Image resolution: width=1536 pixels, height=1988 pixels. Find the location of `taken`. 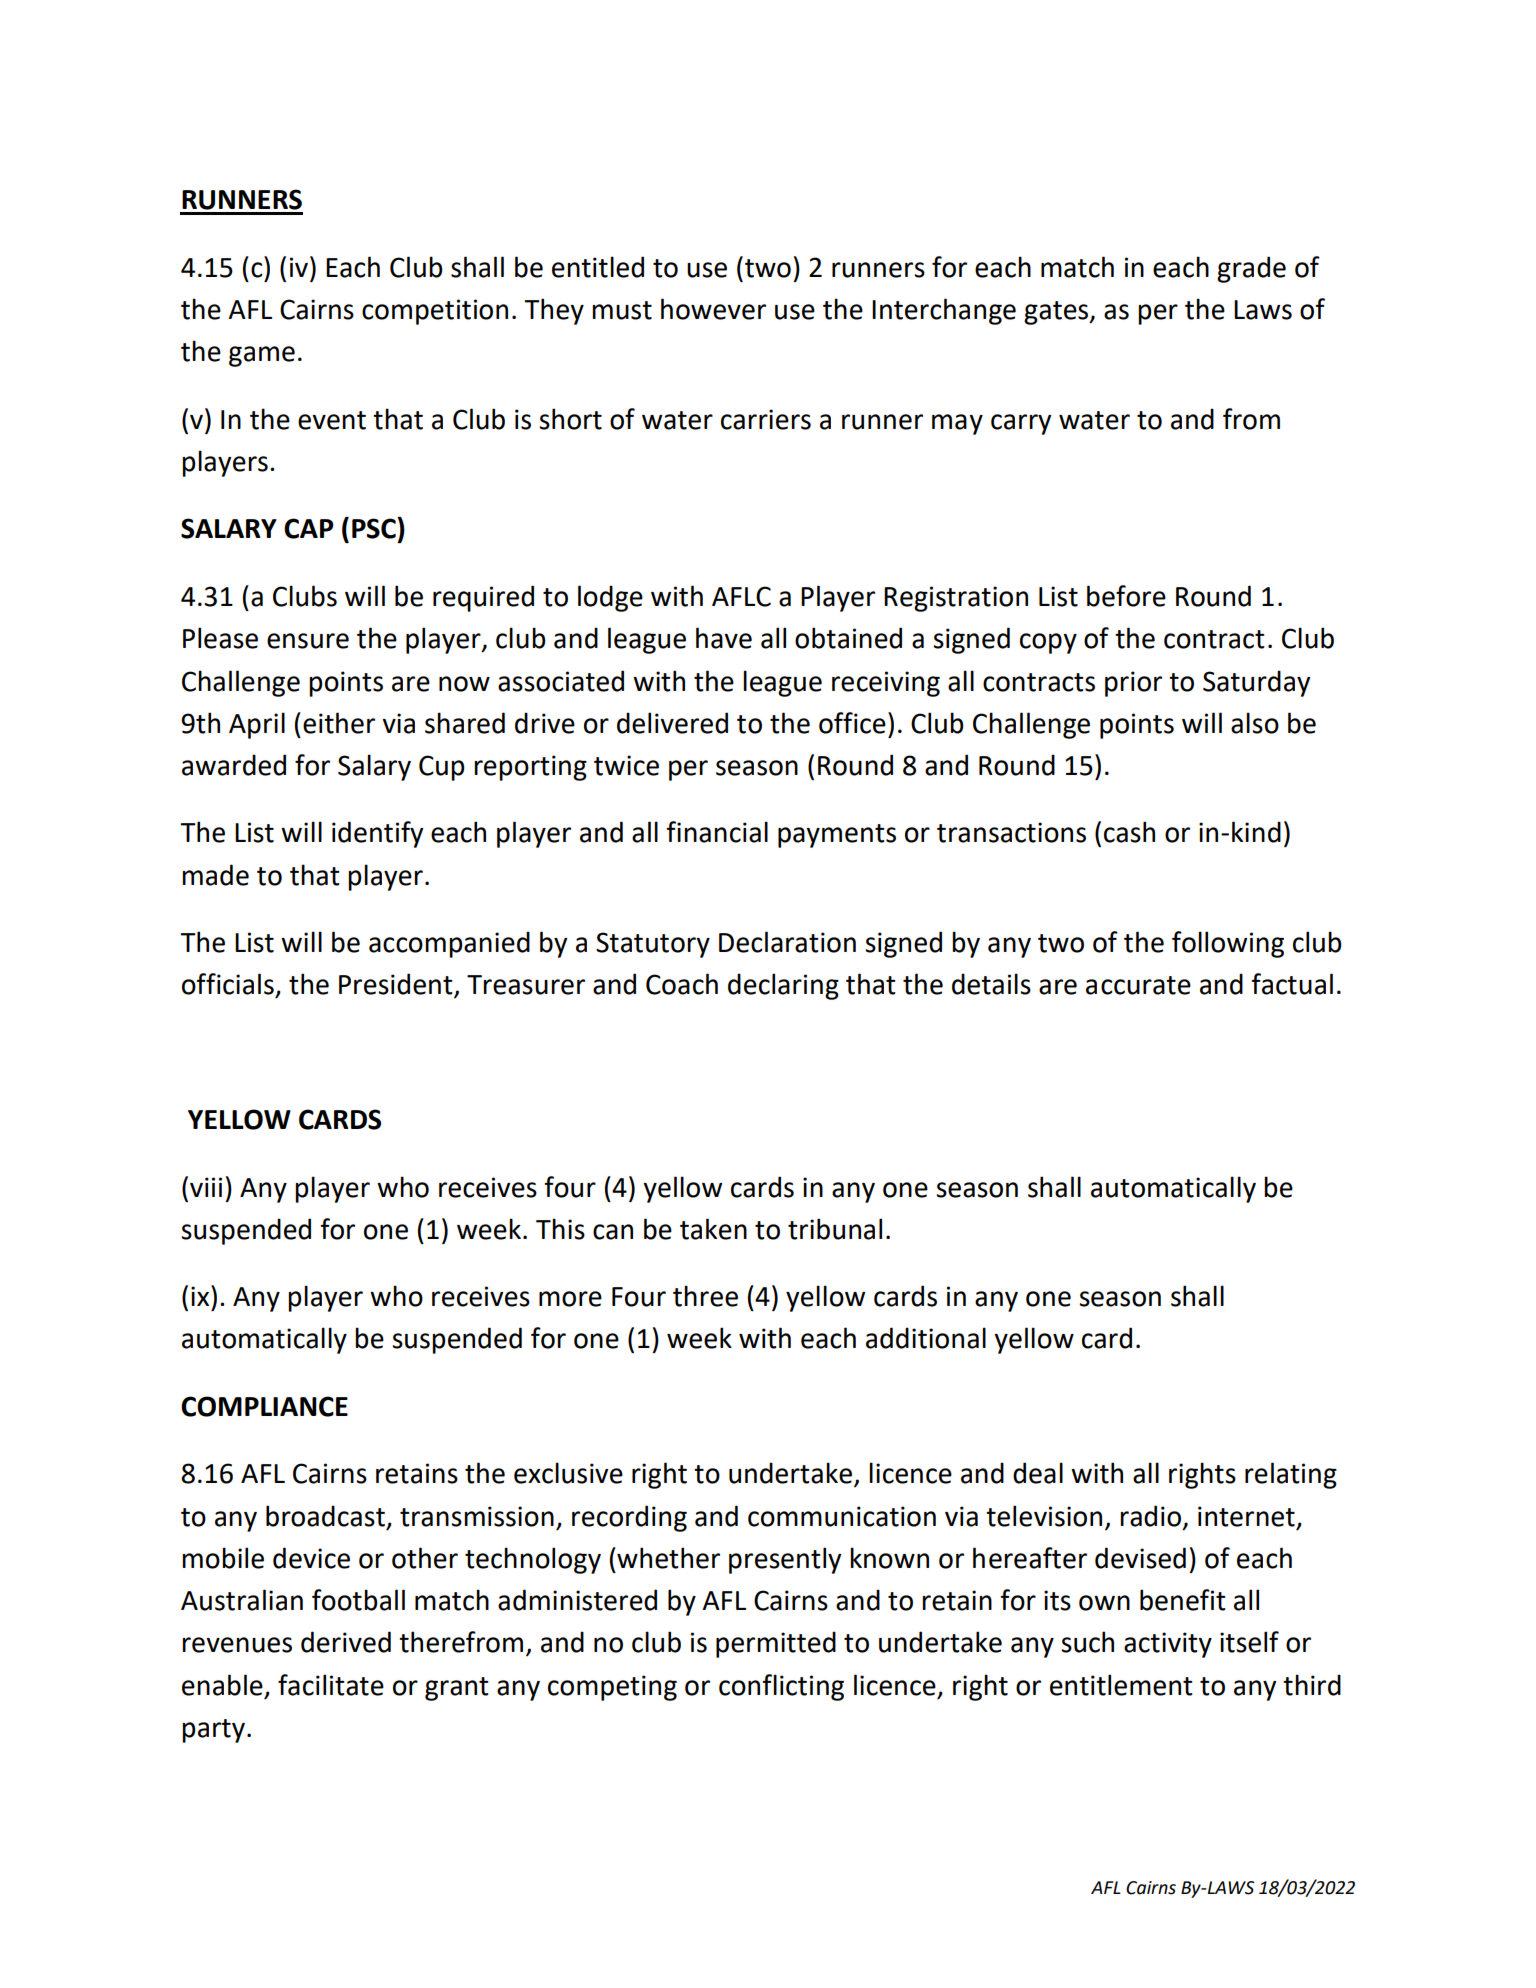

taken is located at coordinates (713, 1229).
